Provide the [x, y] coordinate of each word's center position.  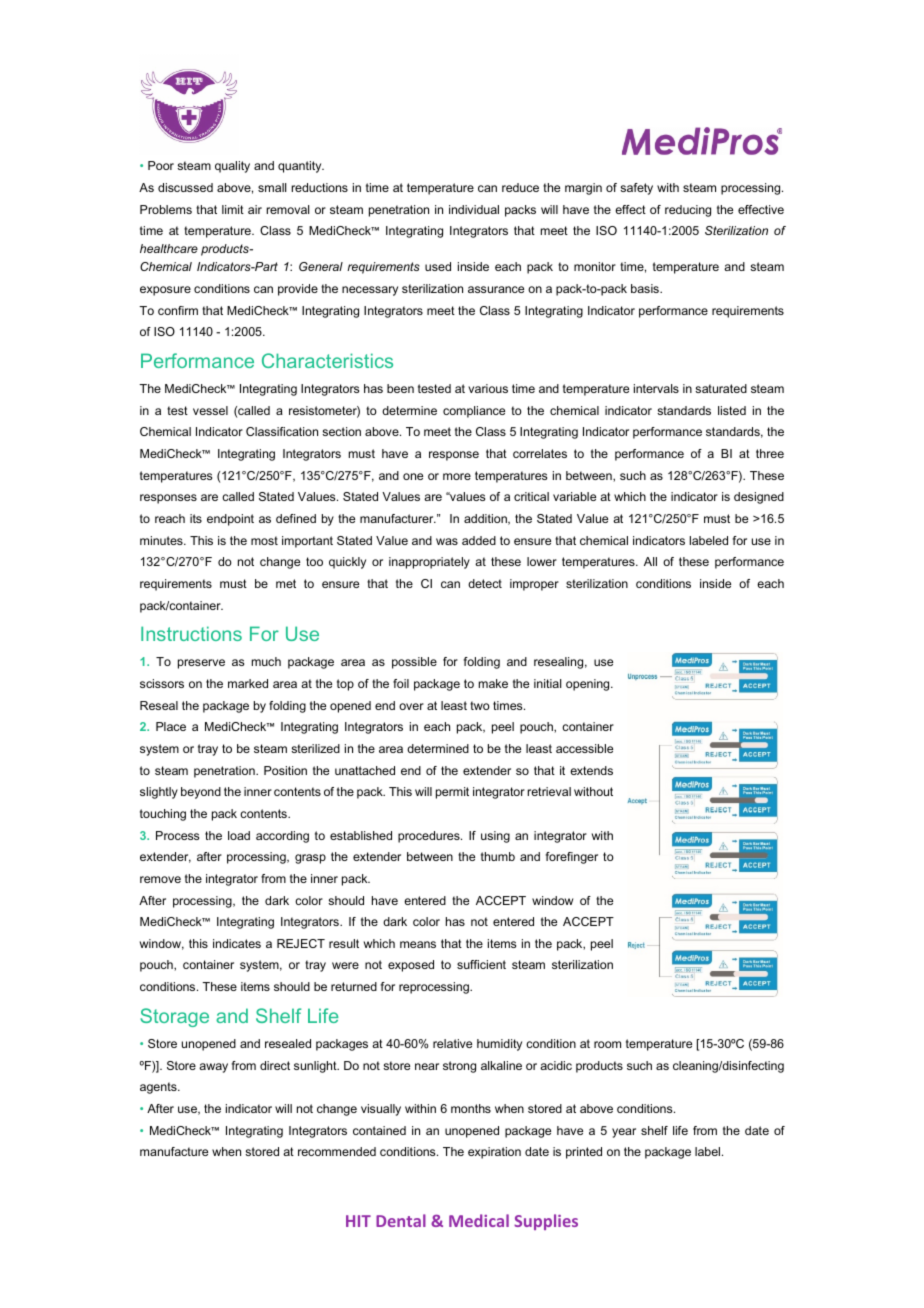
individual [474, 209]
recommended [337, 1151]
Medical [479, 1220]
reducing [688, 211]
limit [233, 209]
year [624, 1133]
